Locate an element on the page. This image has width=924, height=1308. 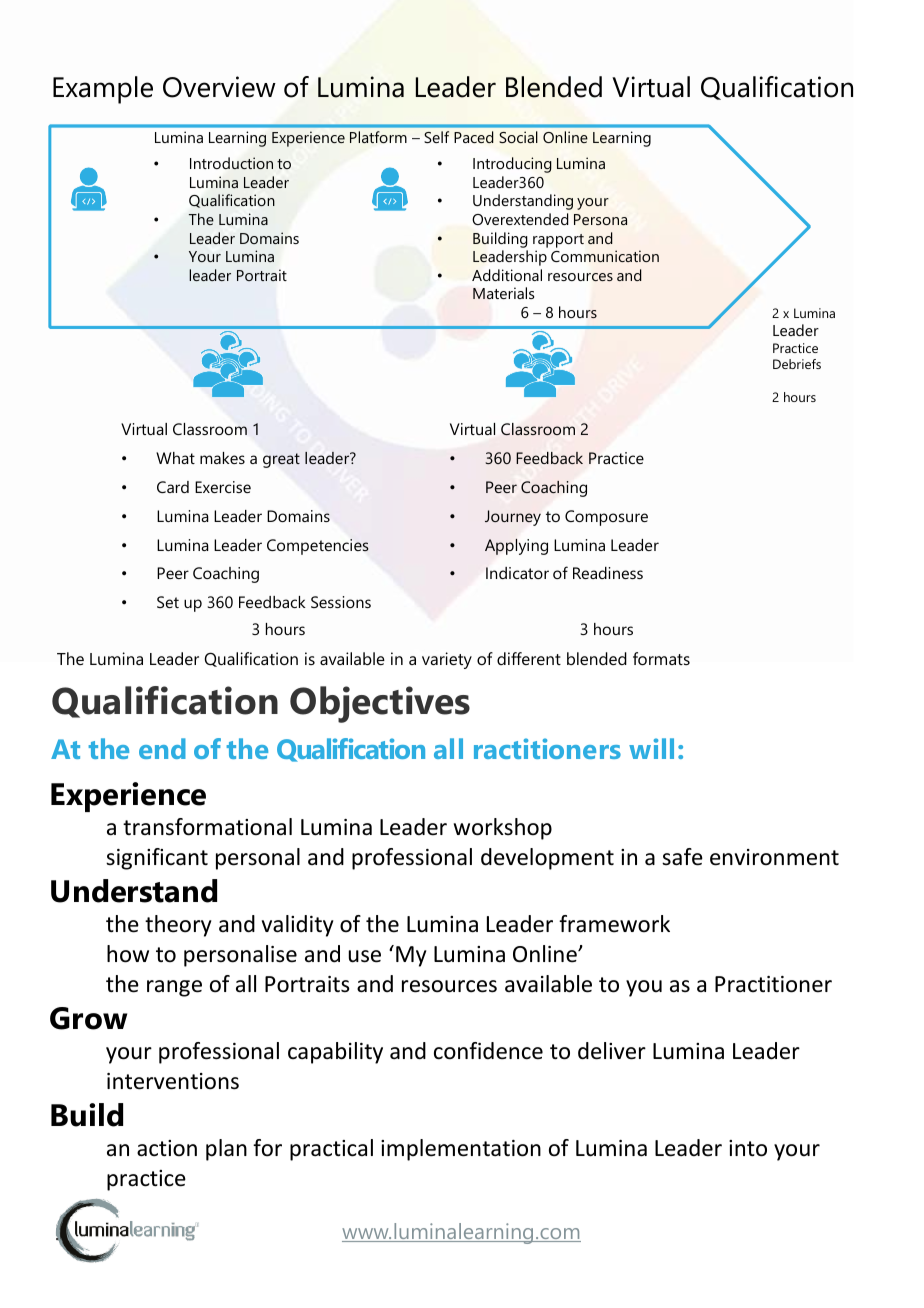
action is located at coordinates (167, 1148).
